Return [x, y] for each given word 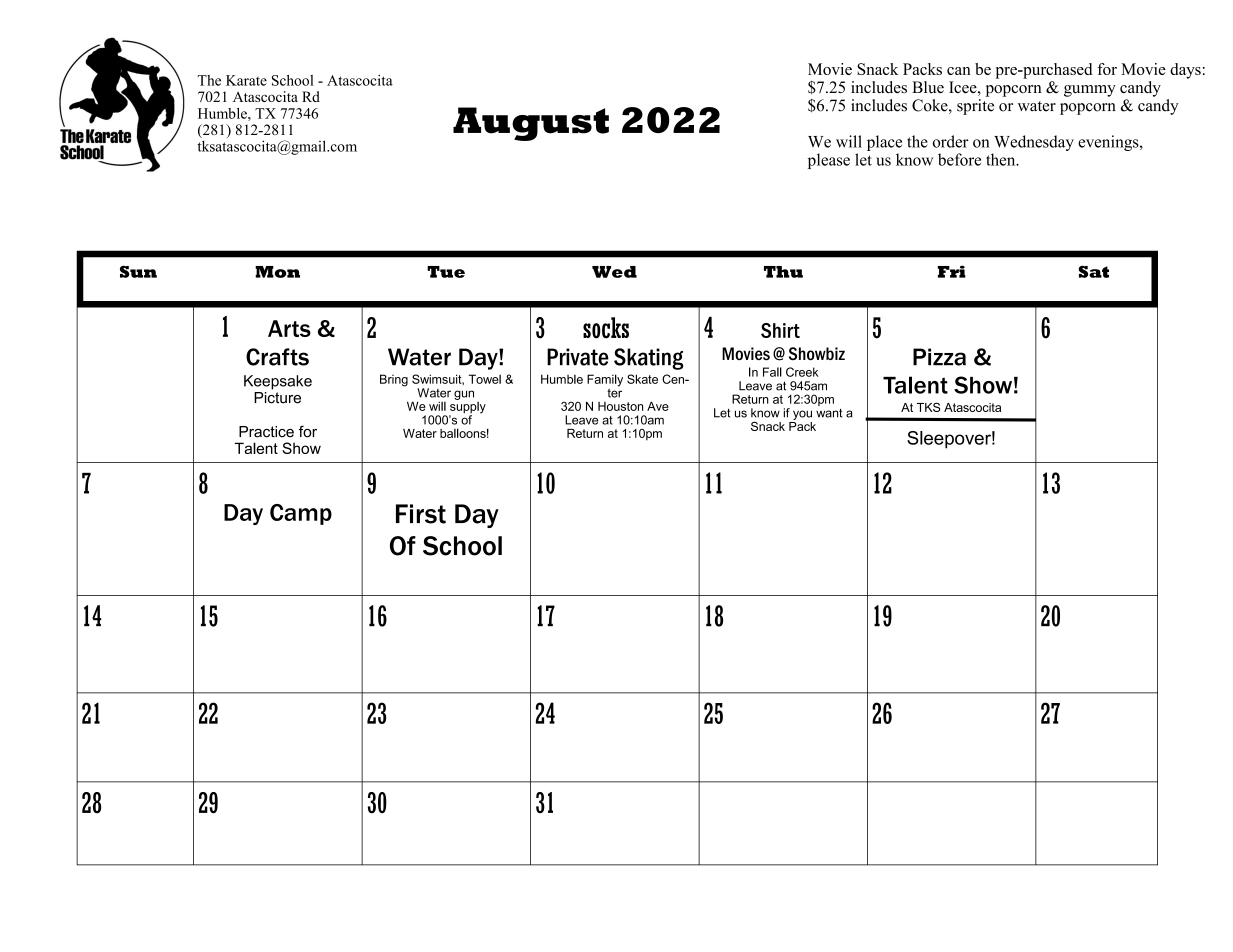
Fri [951, 271]
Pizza [939, 357]
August [531, 124]
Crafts [277, 357]
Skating [648, 359]
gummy [1090, 91]
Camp [301, 514]
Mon [277, 272]
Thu [783, 272]
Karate [246, 80]
